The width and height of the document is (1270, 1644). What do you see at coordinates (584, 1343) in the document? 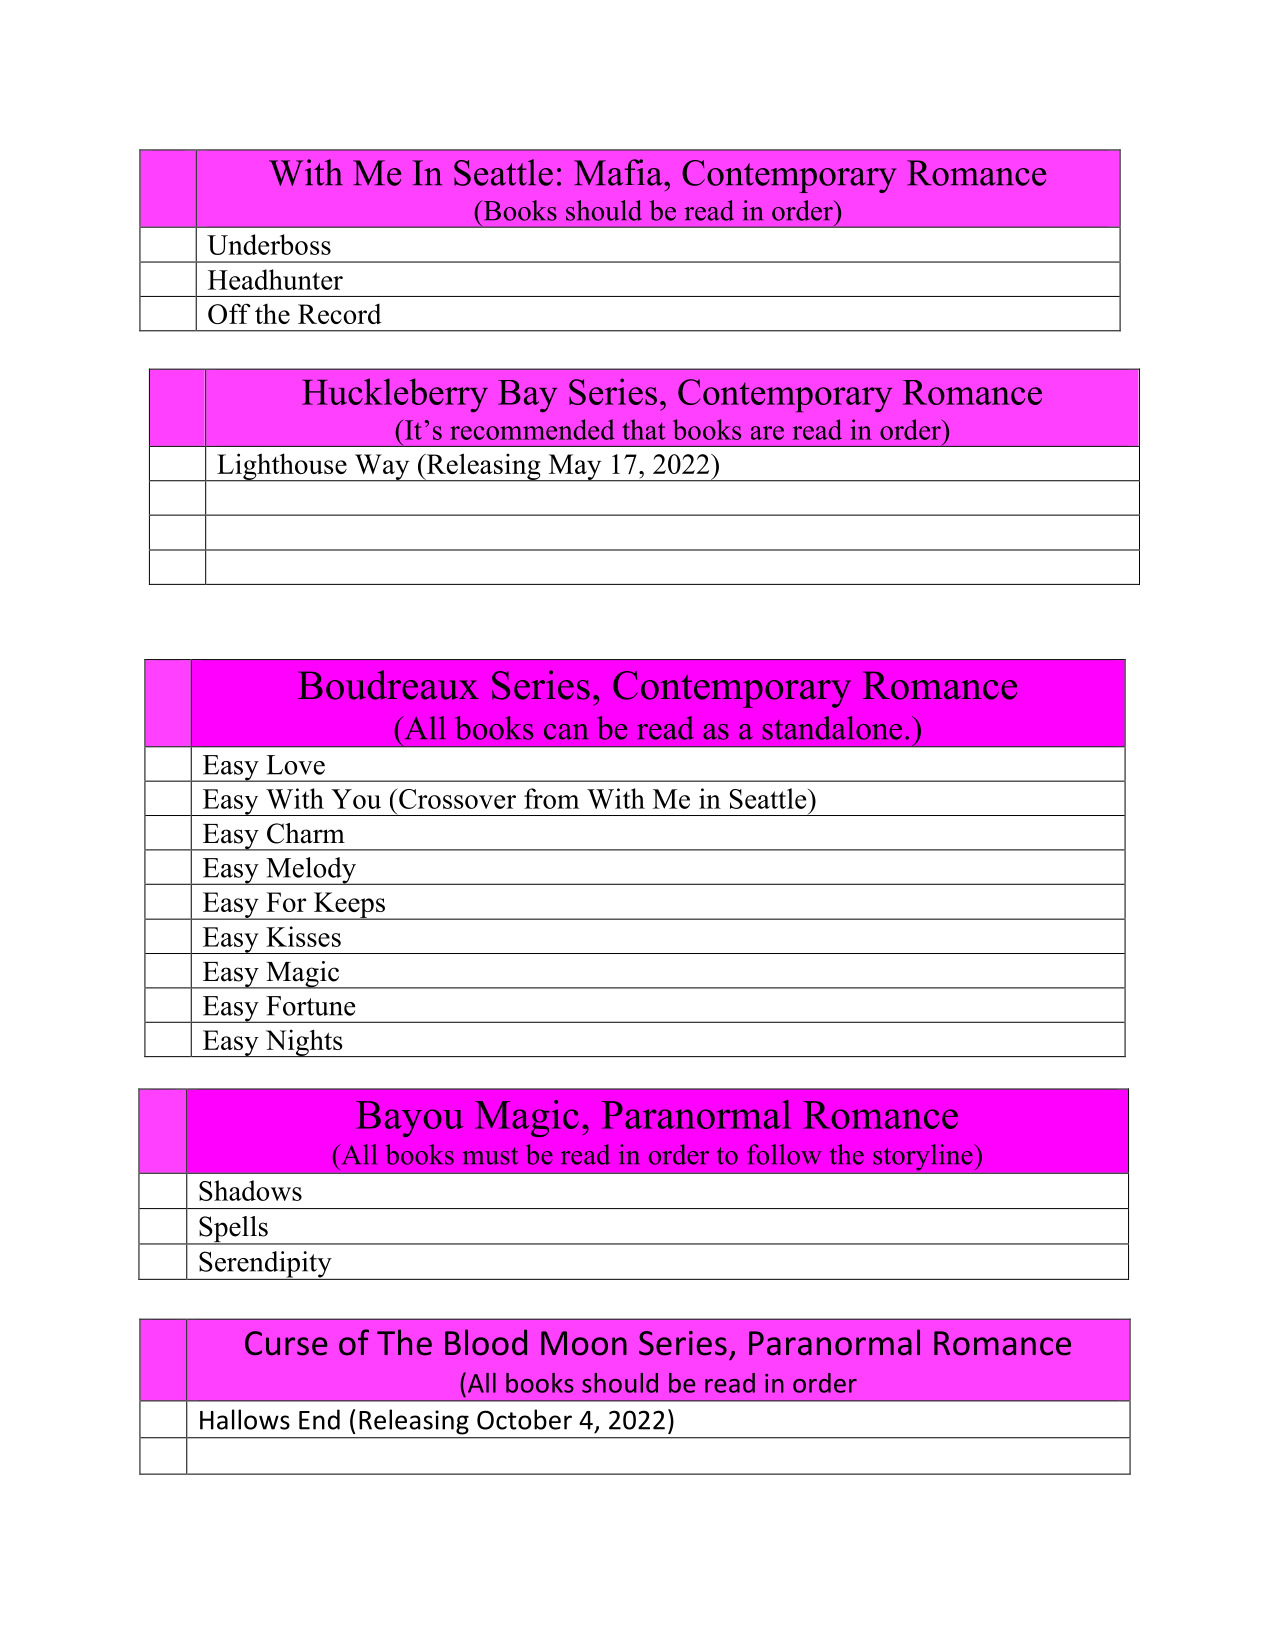
I see `Moon` at bounding box center [584, 1343].
